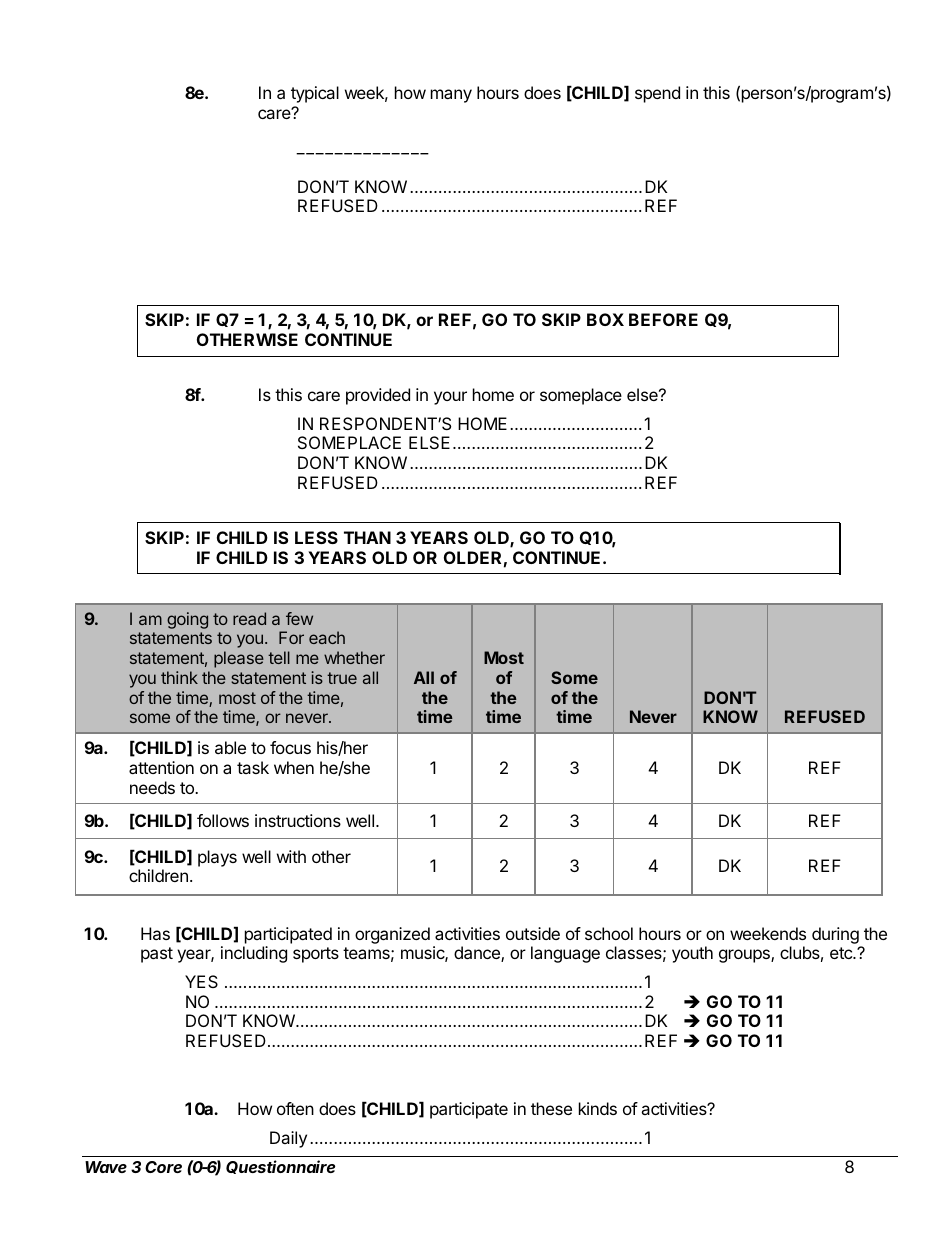 This page has width=952, height=1233. What do you see at coordinates (288, 1139) in the page?
I see `Daily` at bounding box center [288, 1139].
